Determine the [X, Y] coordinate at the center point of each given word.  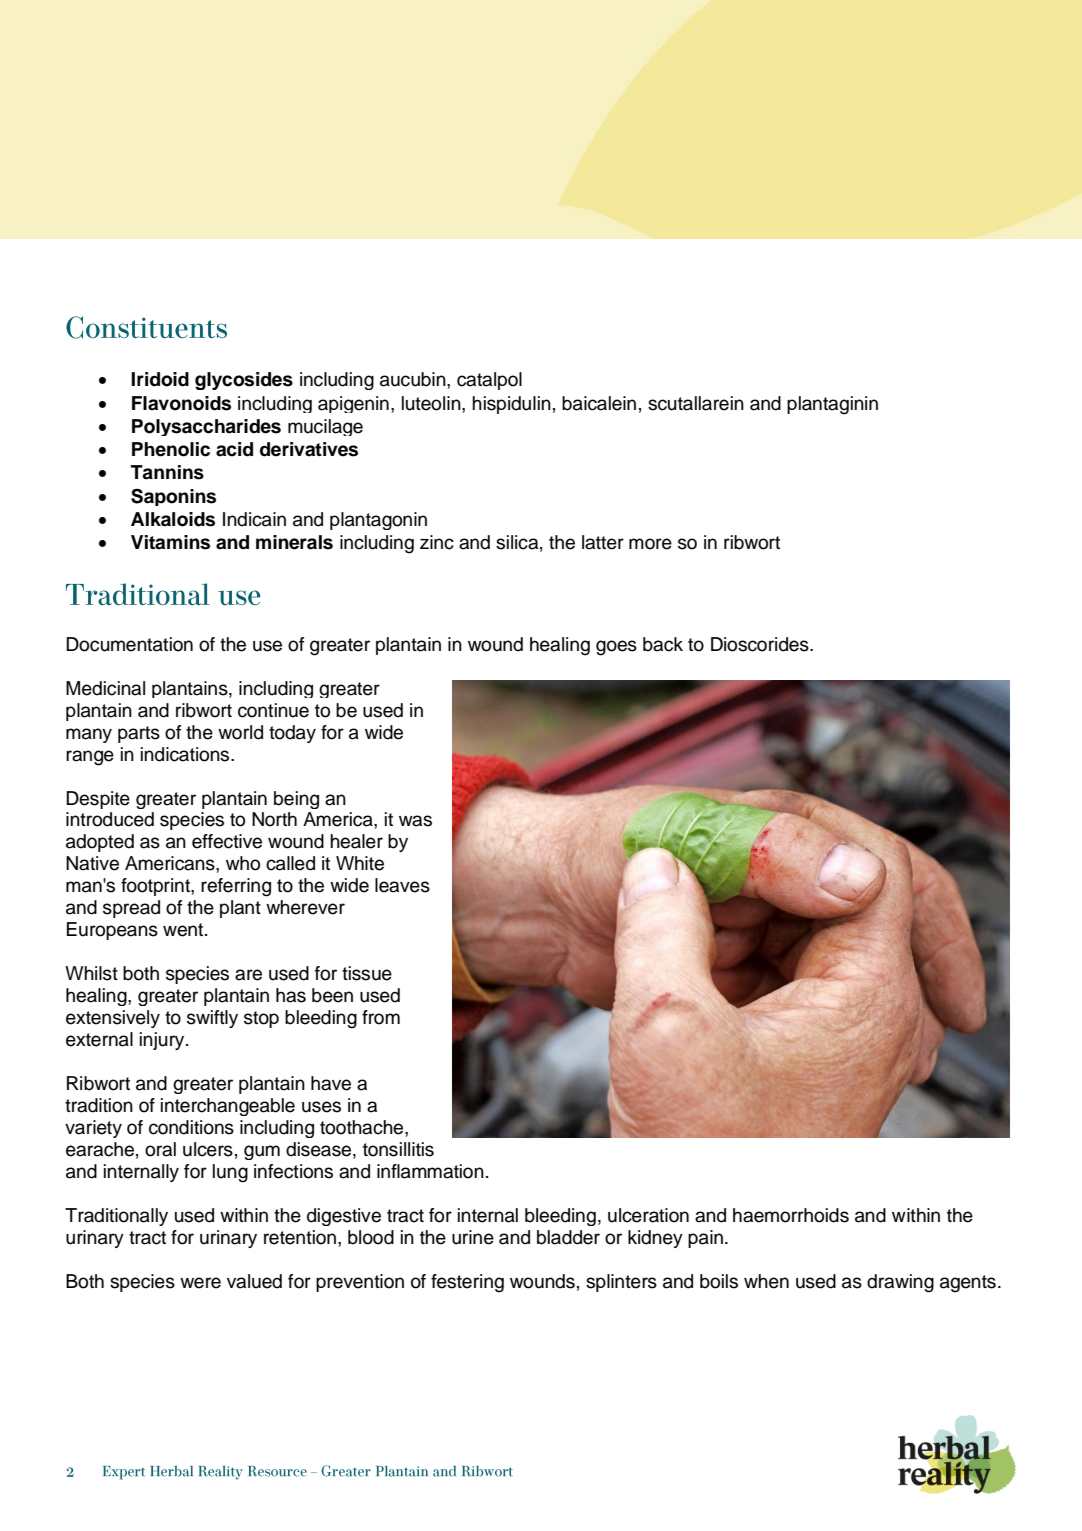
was [415, 821]
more [650, 544]
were [200, 1283]
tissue [367, 973]
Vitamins [170, 542]
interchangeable [228, 1107]
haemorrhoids [791, 1215]
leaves [402, 885]
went [184, 930]
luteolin [432, 403]
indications [186, 754]
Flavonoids [181, 403]
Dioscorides [761, 644]
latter [603, 542]
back [663, 644]
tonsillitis [398, 1149]
